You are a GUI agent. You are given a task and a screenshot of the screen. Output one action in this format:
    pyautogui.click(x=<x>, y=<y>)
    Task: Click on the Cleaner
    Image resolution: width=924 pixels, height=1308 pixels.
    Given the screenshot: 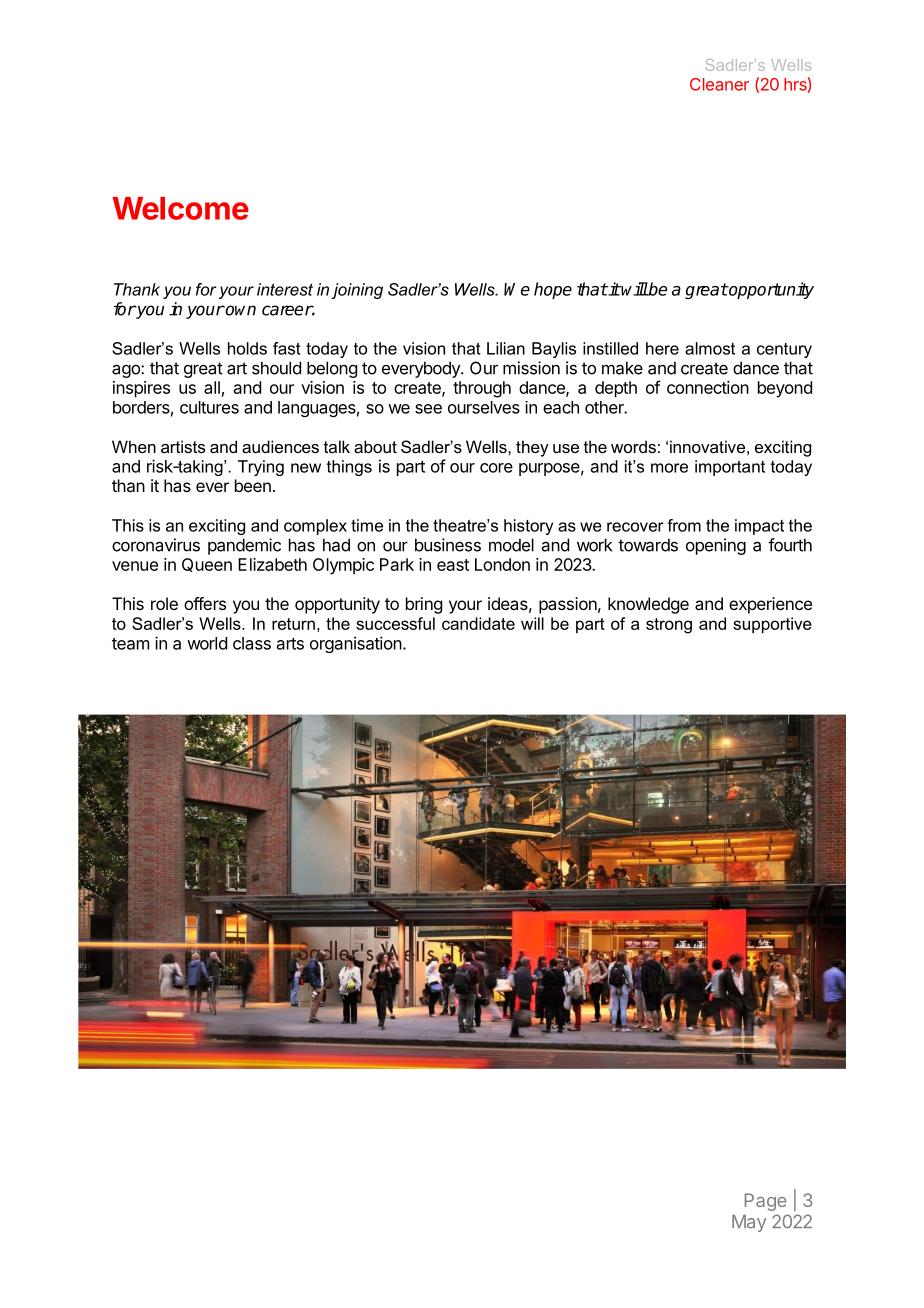 What is the action you would take?
    pyautogui.click(x=719, y=84)
